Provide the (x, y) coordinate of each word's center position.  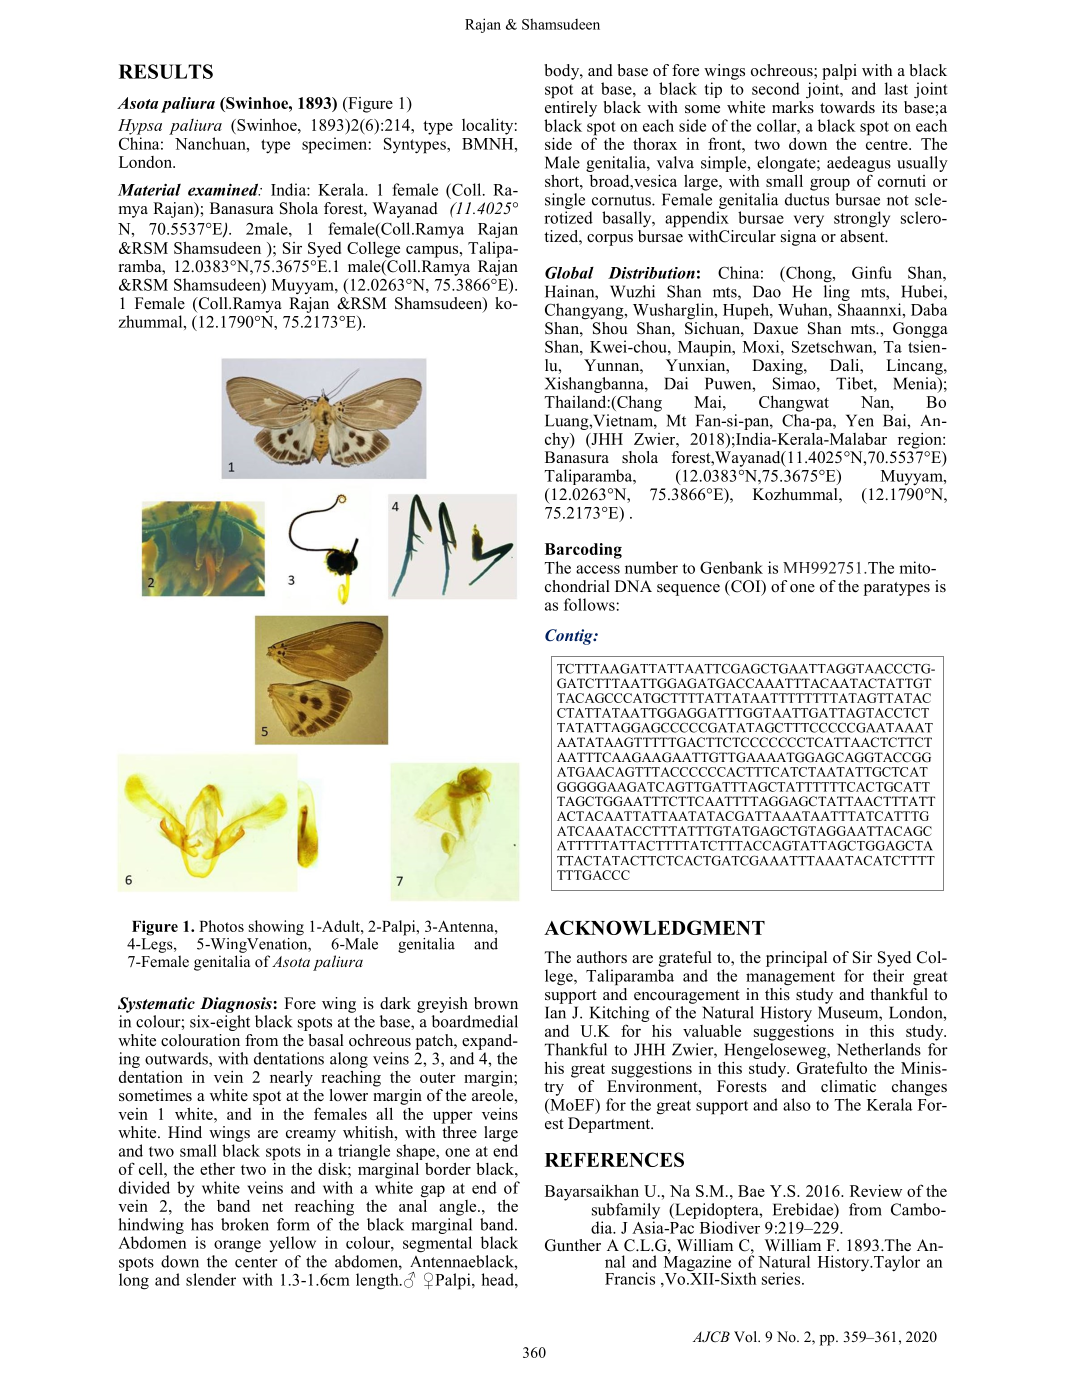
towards (847, 107)
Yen (860, 420)
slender (211, 1279)
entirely (571, 107)
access (598, 569)
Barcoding (583, 551)
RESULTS (166, 71)
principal (796, 959)
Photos (221, 926)
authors (602, 957)
